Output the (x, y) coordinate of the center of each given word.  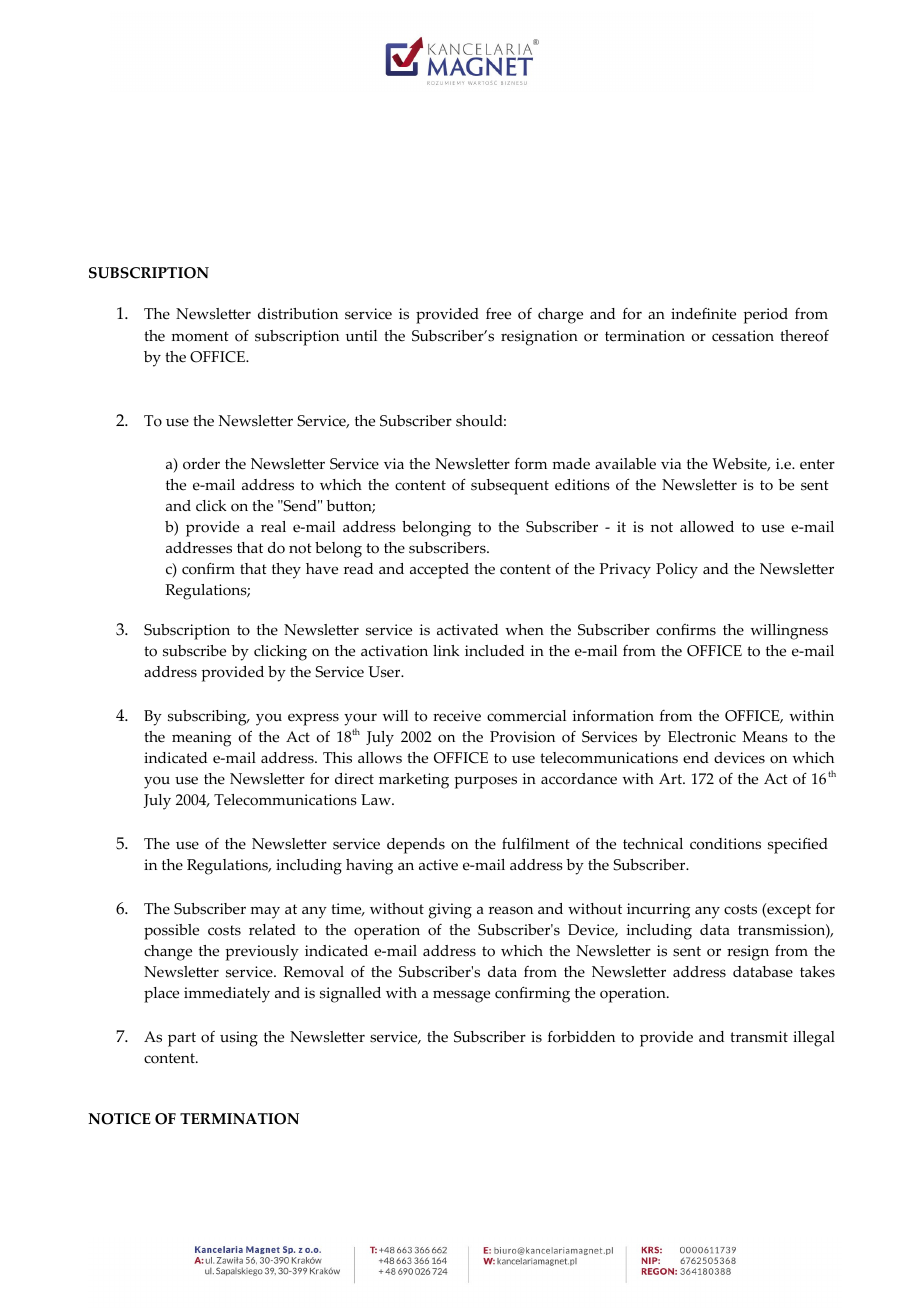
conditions (725, 844)
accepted (439, 571)
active (438, 865)
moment (200, 336)
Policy (677, 571)
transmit (759, 1037)
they (286, 571)
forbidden (581, 1037)
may (265, 912)
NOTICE (119, 1119)
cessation (743, 336)
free (498, 314)
